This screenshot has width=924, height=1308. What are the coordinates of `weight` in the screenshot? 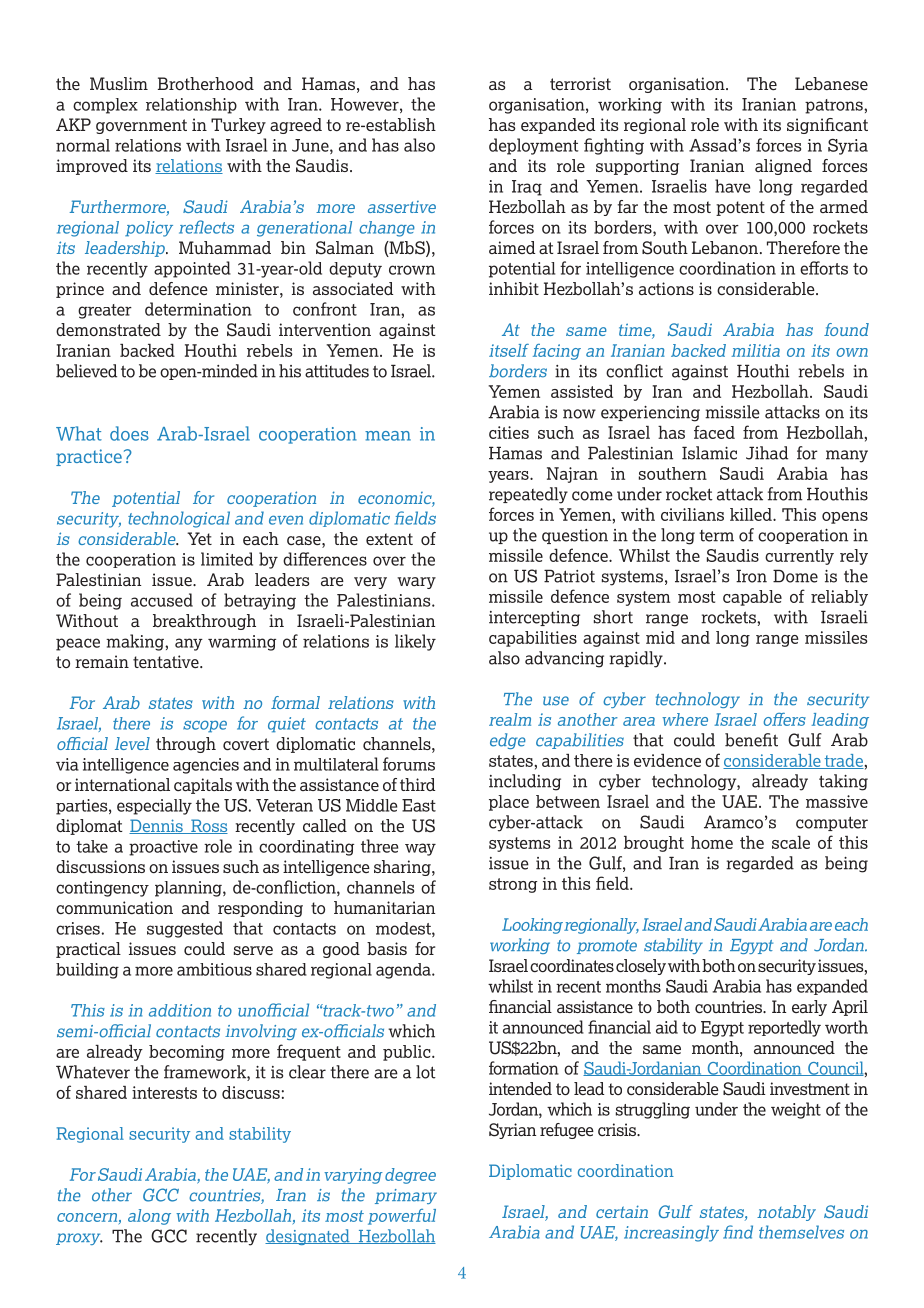 It's located at (796, 1110).
